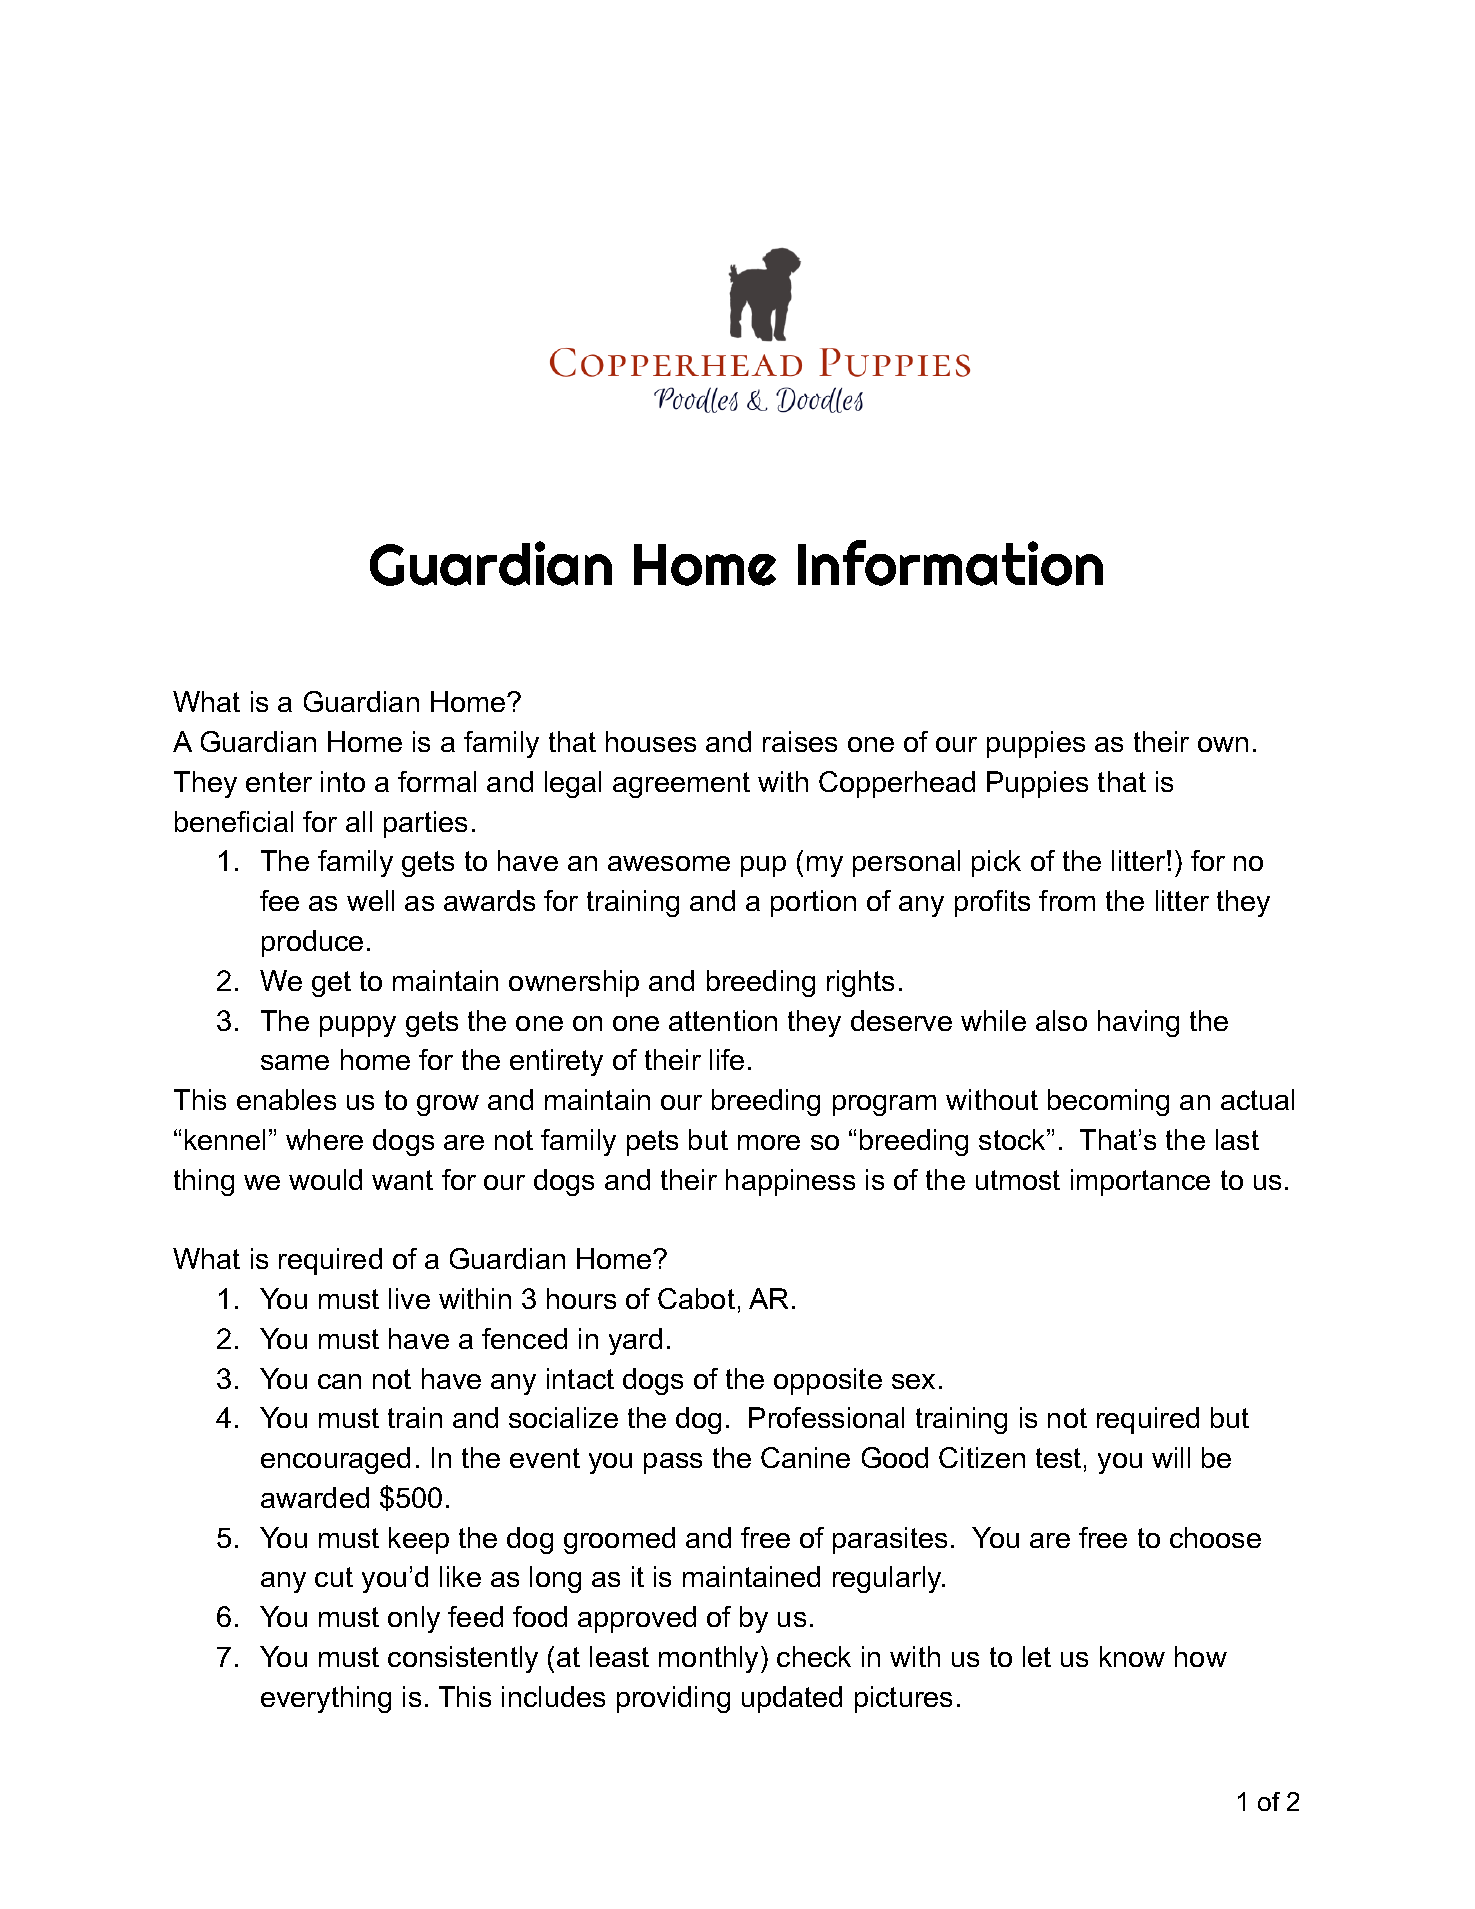  What do you see at coordinates (897, 784) in the image?
I see `Copperhead` at bounding box center [897, 784].
